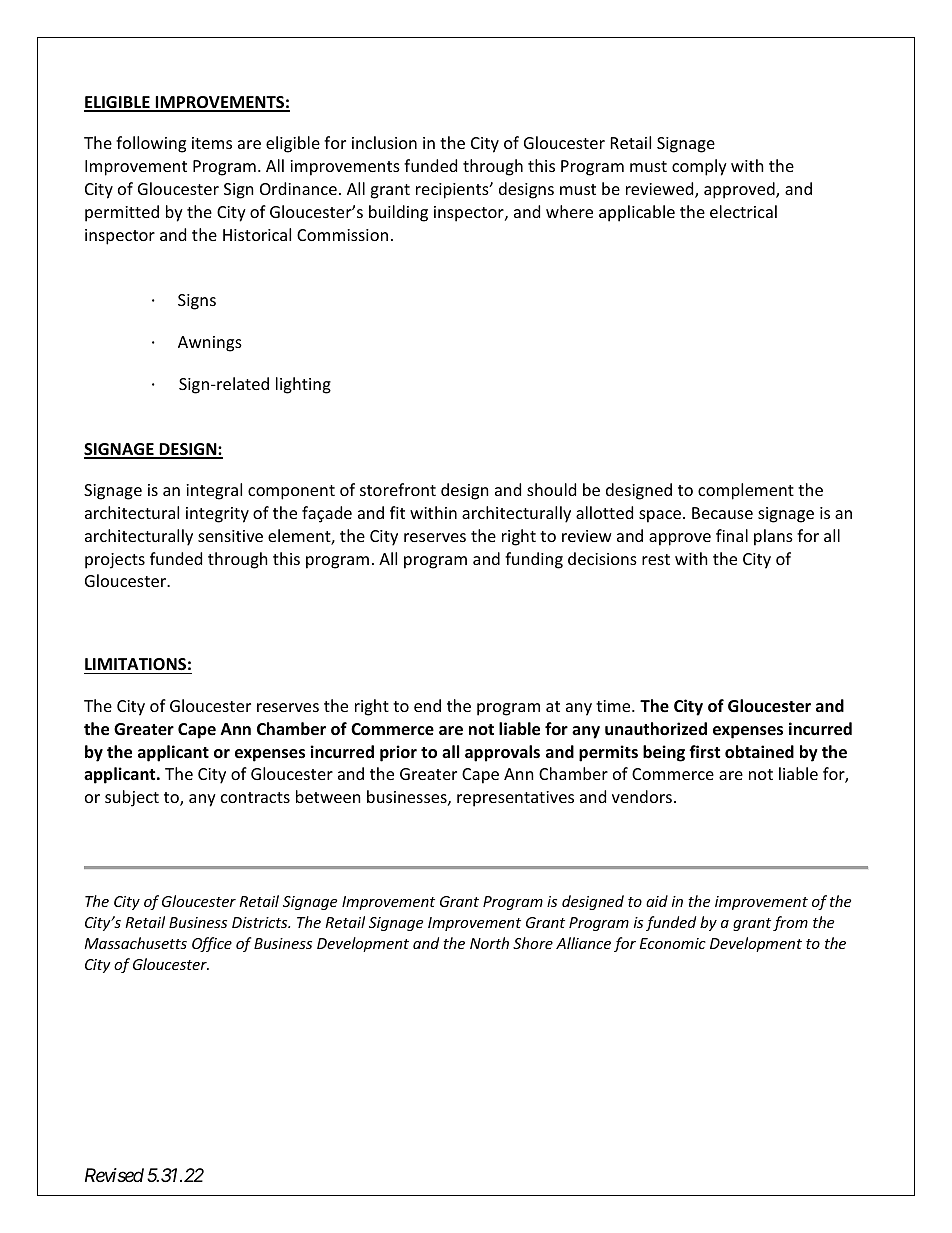 Image resolution: width=952 pixels, height=1233 pixels. I want to click on Because, so click(722, 513).
